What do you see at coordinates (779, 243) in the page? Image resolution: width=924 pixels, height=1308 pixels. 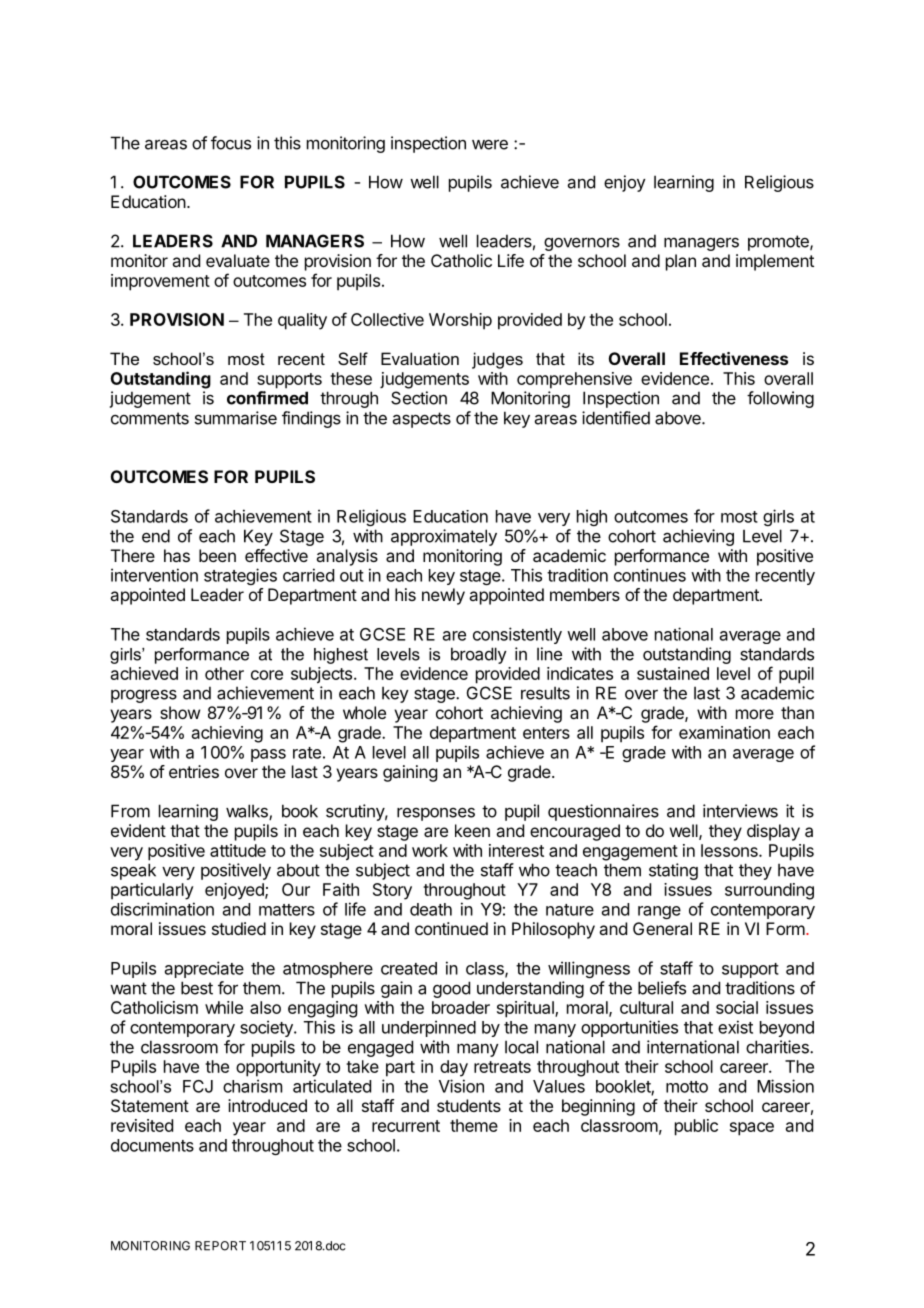 I see `promote` at bounding box center [779, 243].
